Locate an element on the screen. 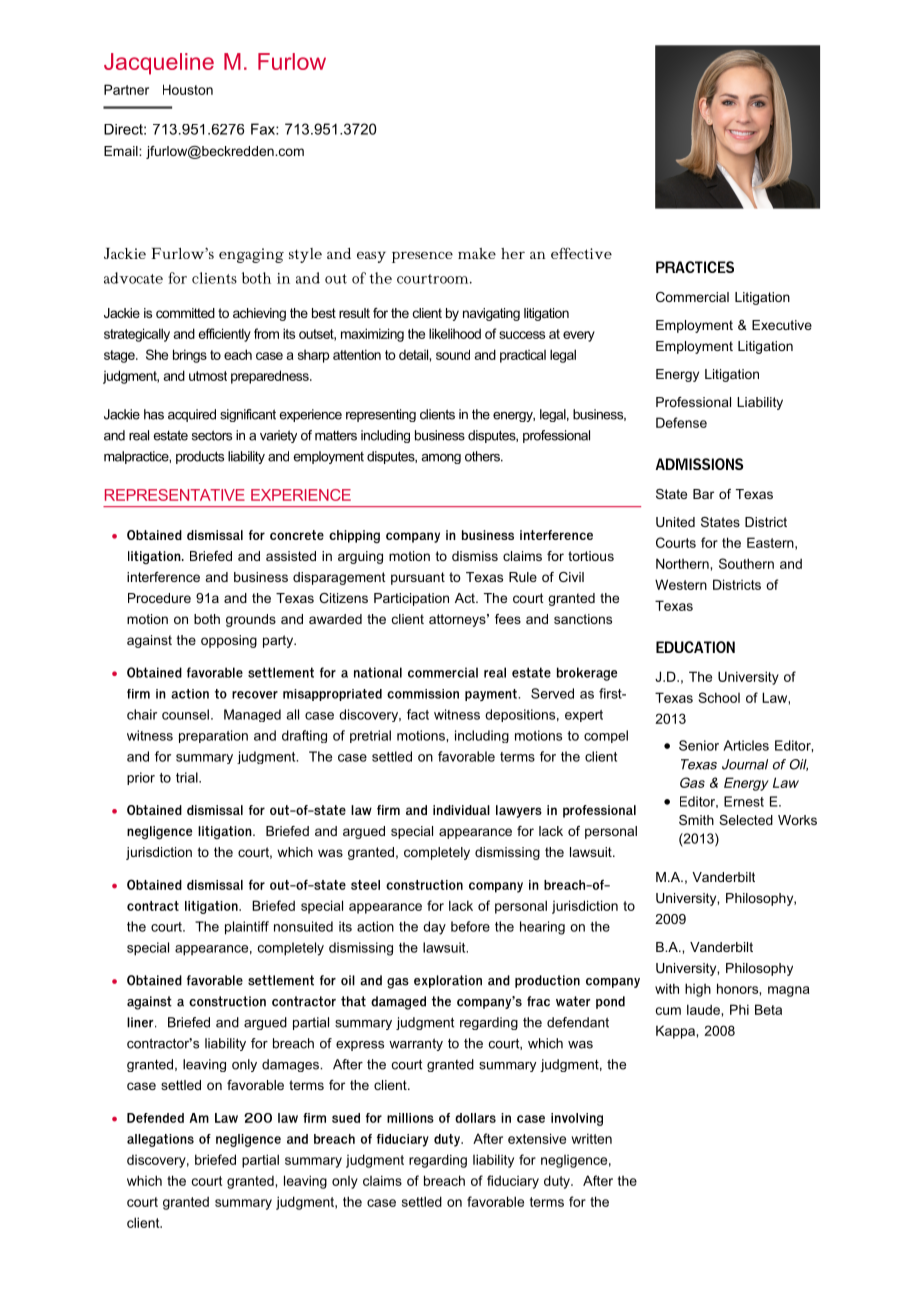 The height and width of the screenshot is (1308, 924). make is located at coordinates (477, 253).
